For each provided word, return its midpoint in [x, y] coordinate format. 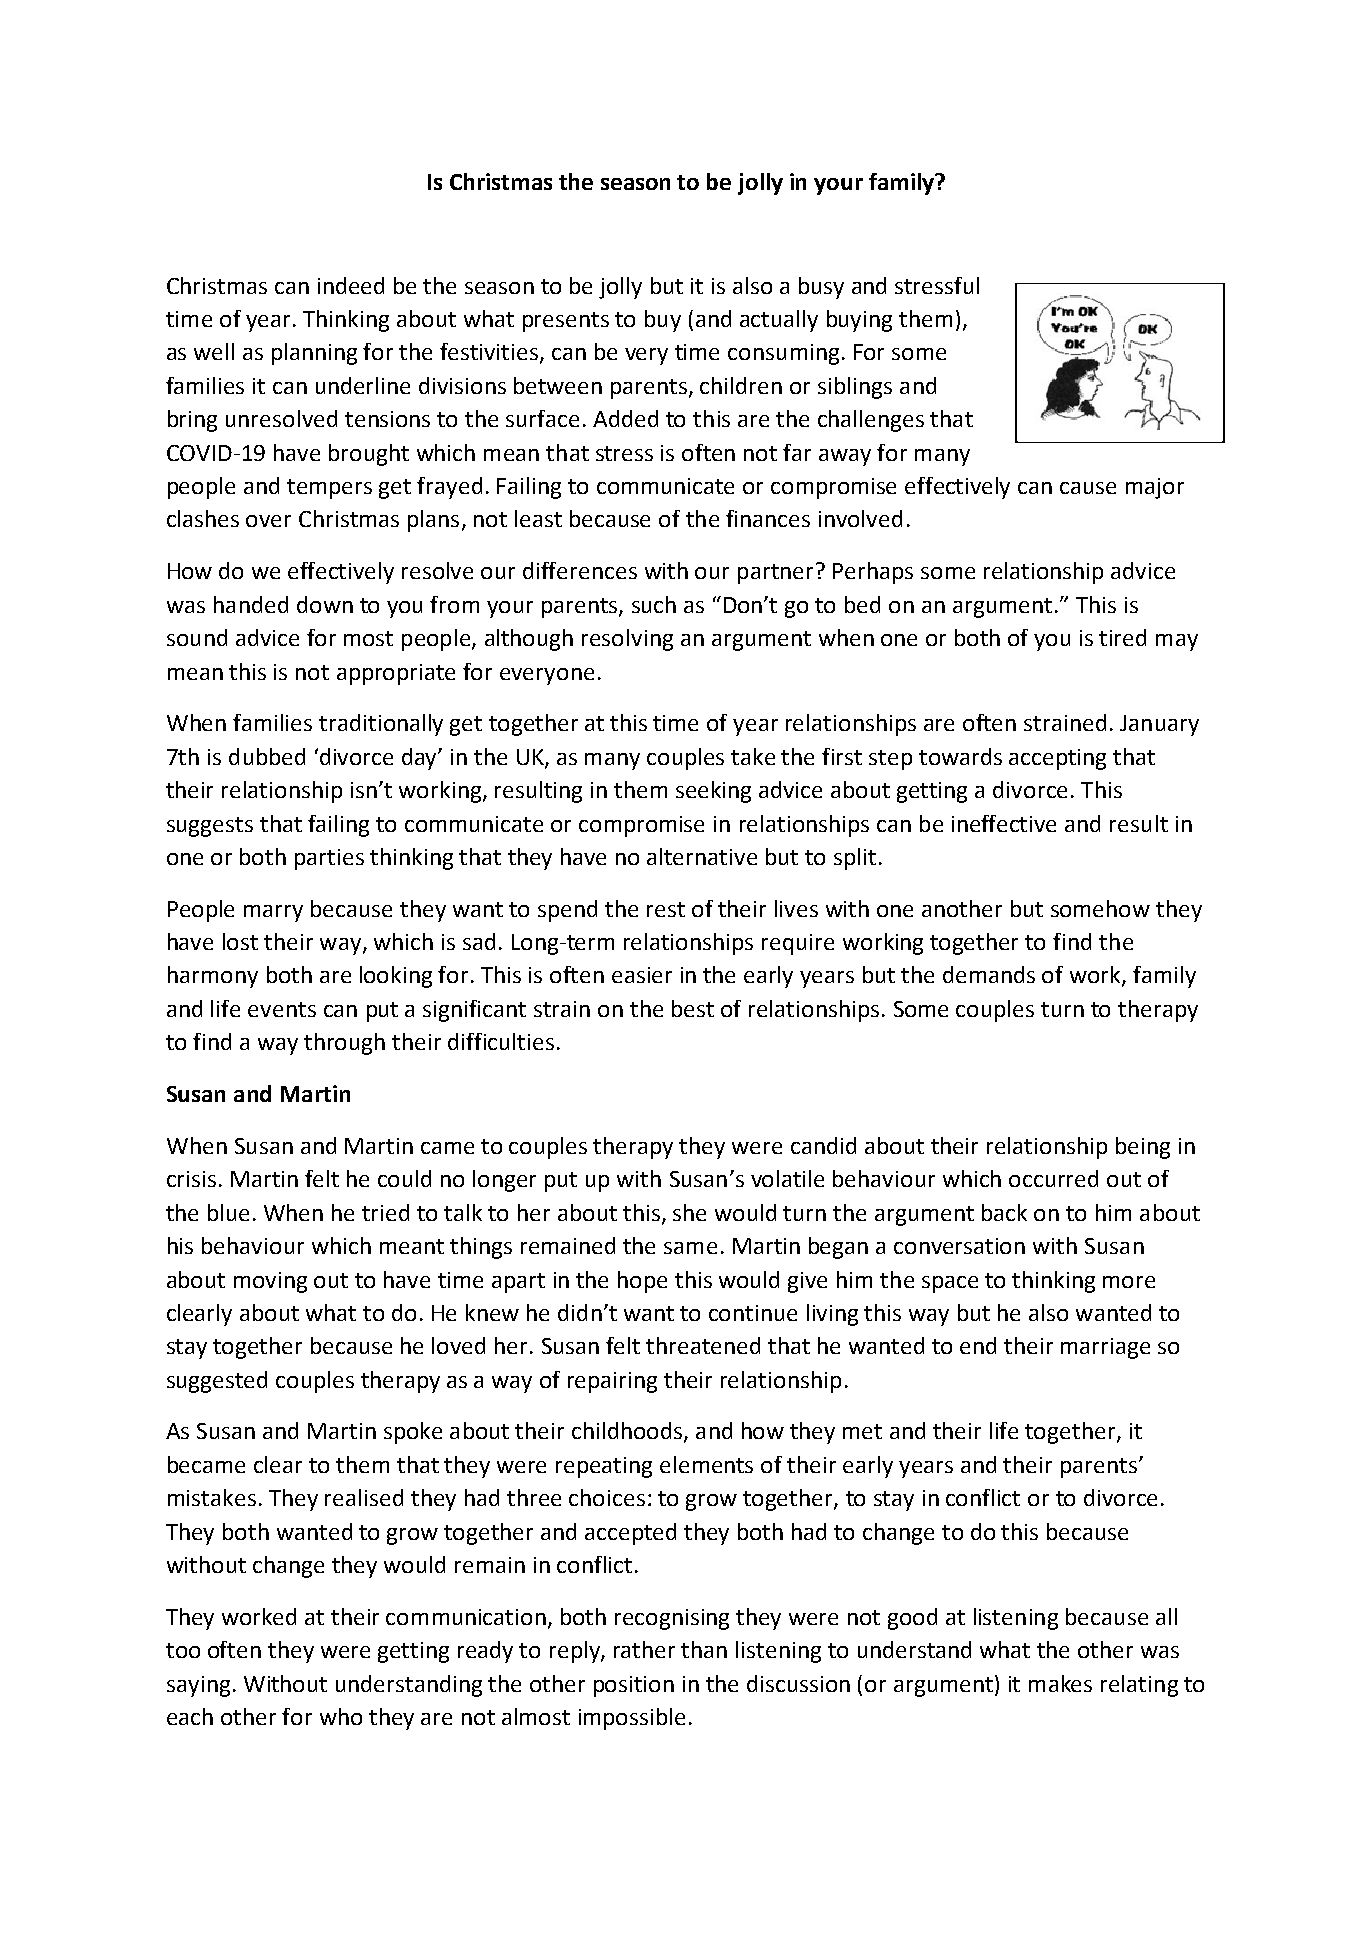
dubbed [267, 756]
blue [228, 1212]
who [341, 1716]
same [690, 1248]
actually [779, 321]
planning [314, 354]
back [1004, 1212]
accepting [1057, 759]
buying [859, 321]
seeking [713, 792]
